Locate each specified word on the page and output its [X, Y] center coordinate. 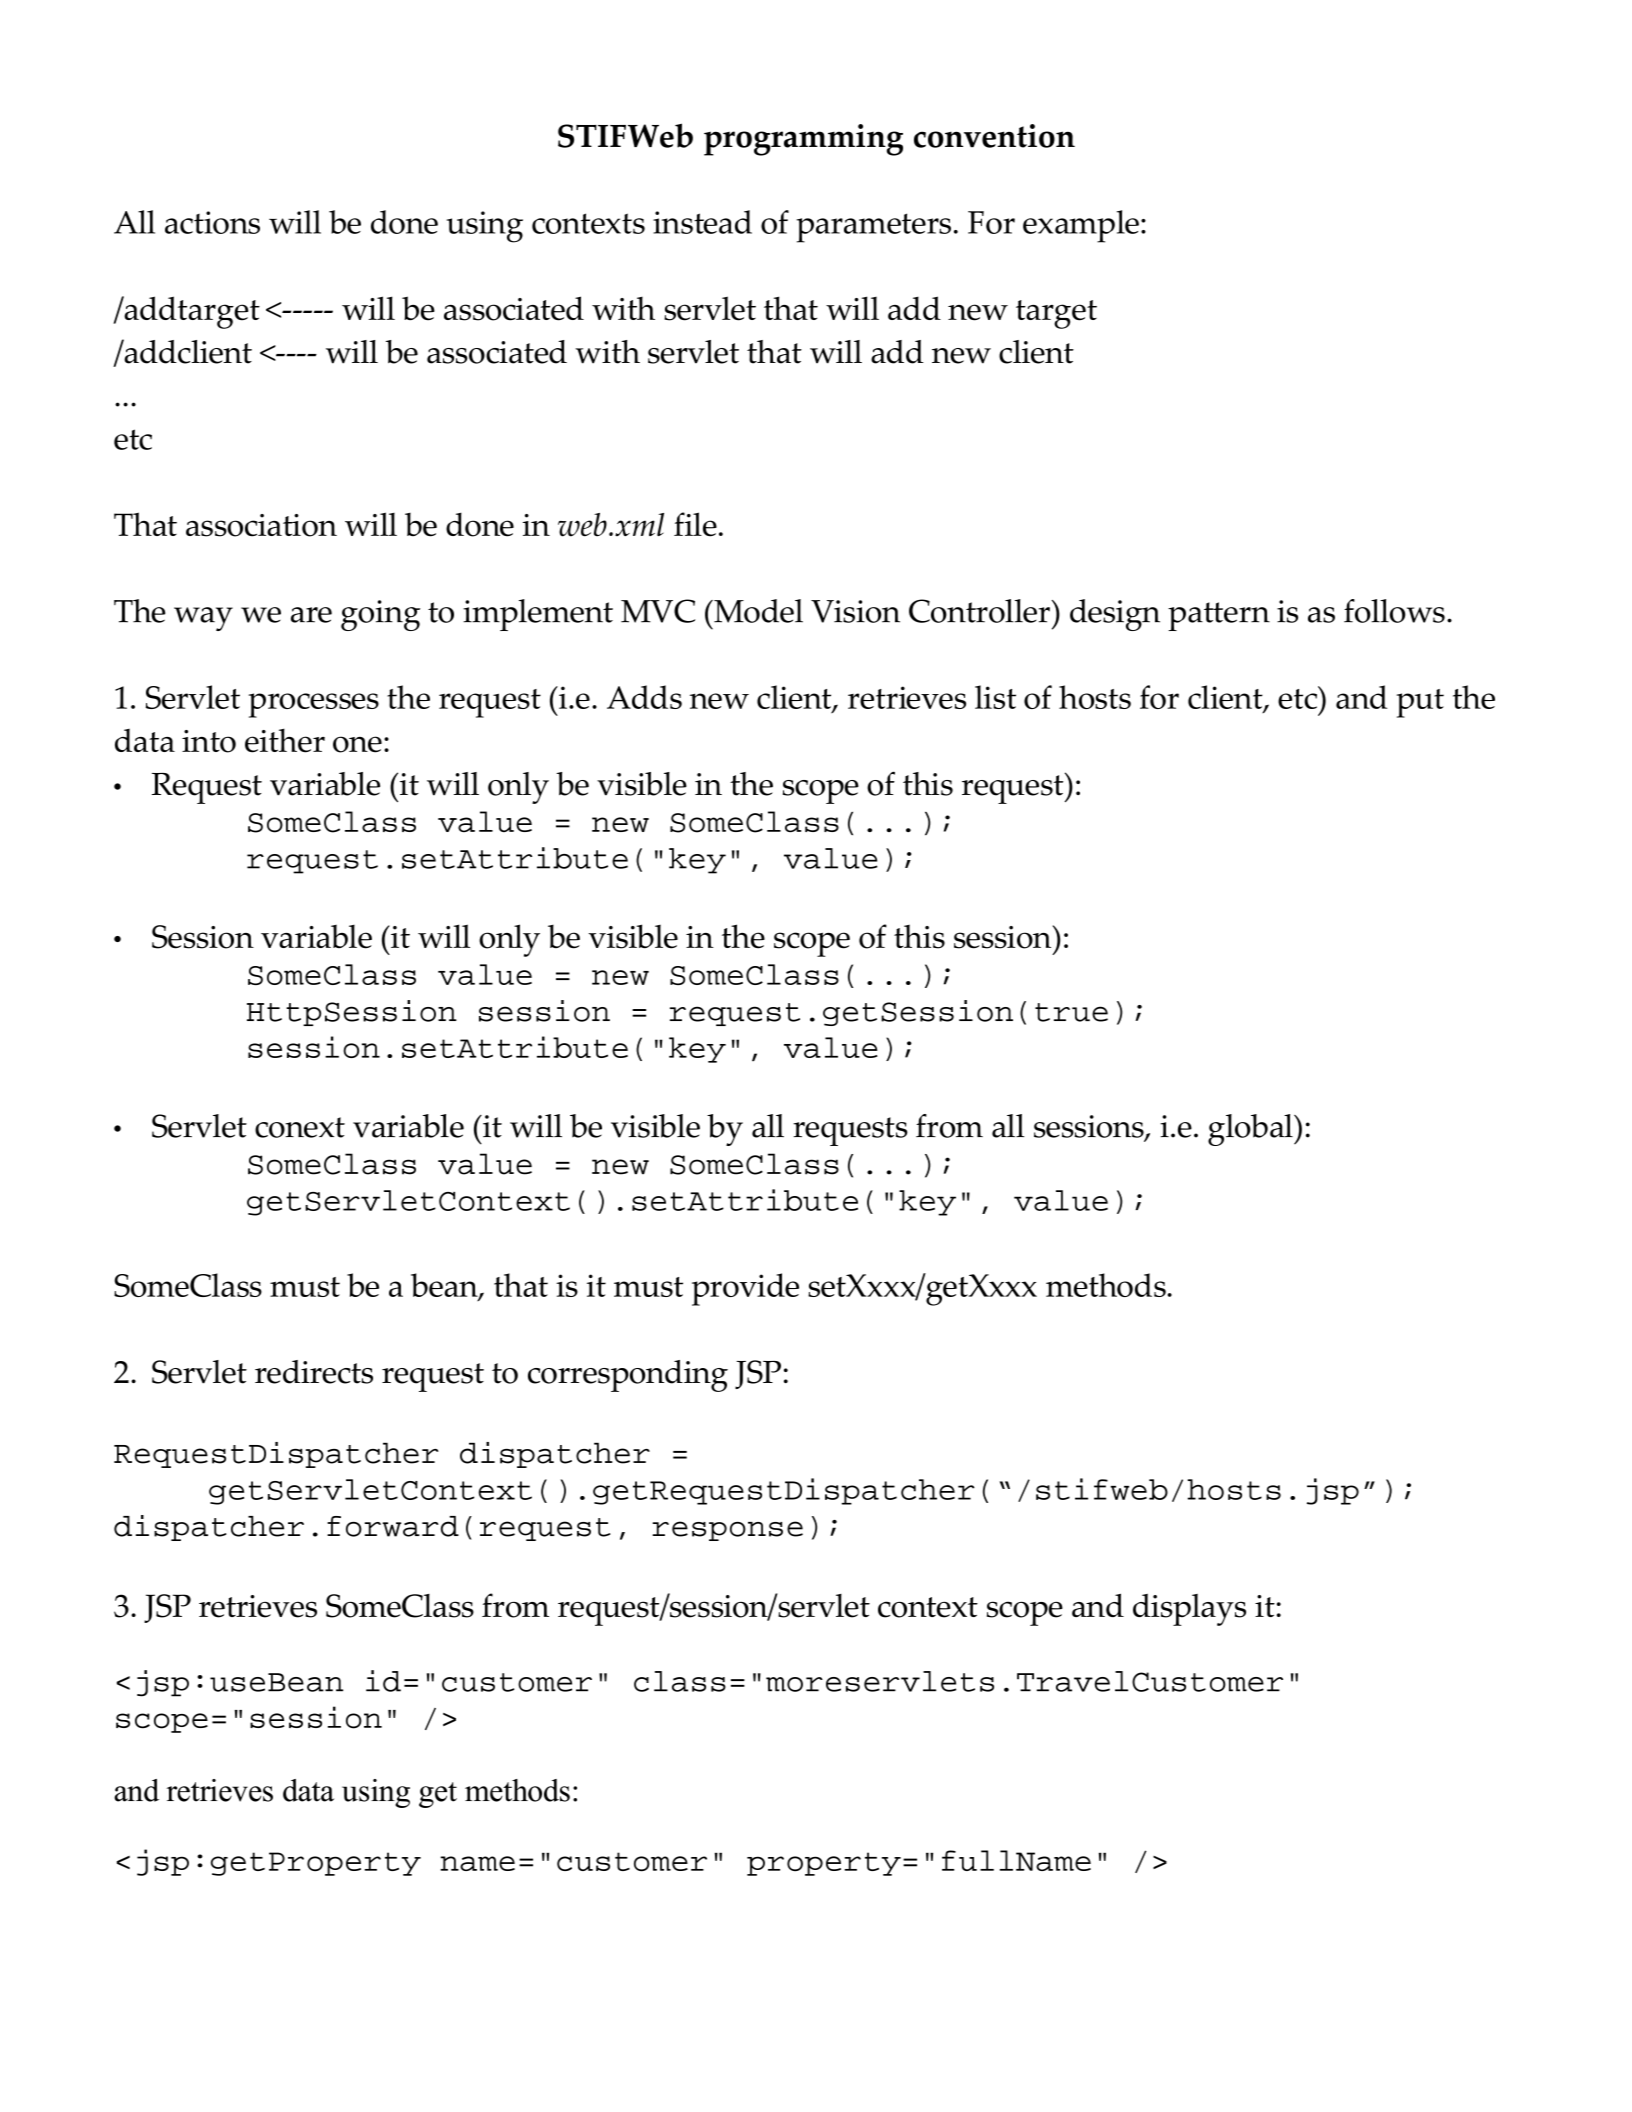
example [1081, 226]
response [727, 1531]
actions [212, 222]
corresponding [628, 1376]
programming [803, 140]
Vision [855, 611]
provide [745, 1289]
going [380, 615]
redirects [314, 1372]
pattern [1219, 616]
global [1251, 1130]
